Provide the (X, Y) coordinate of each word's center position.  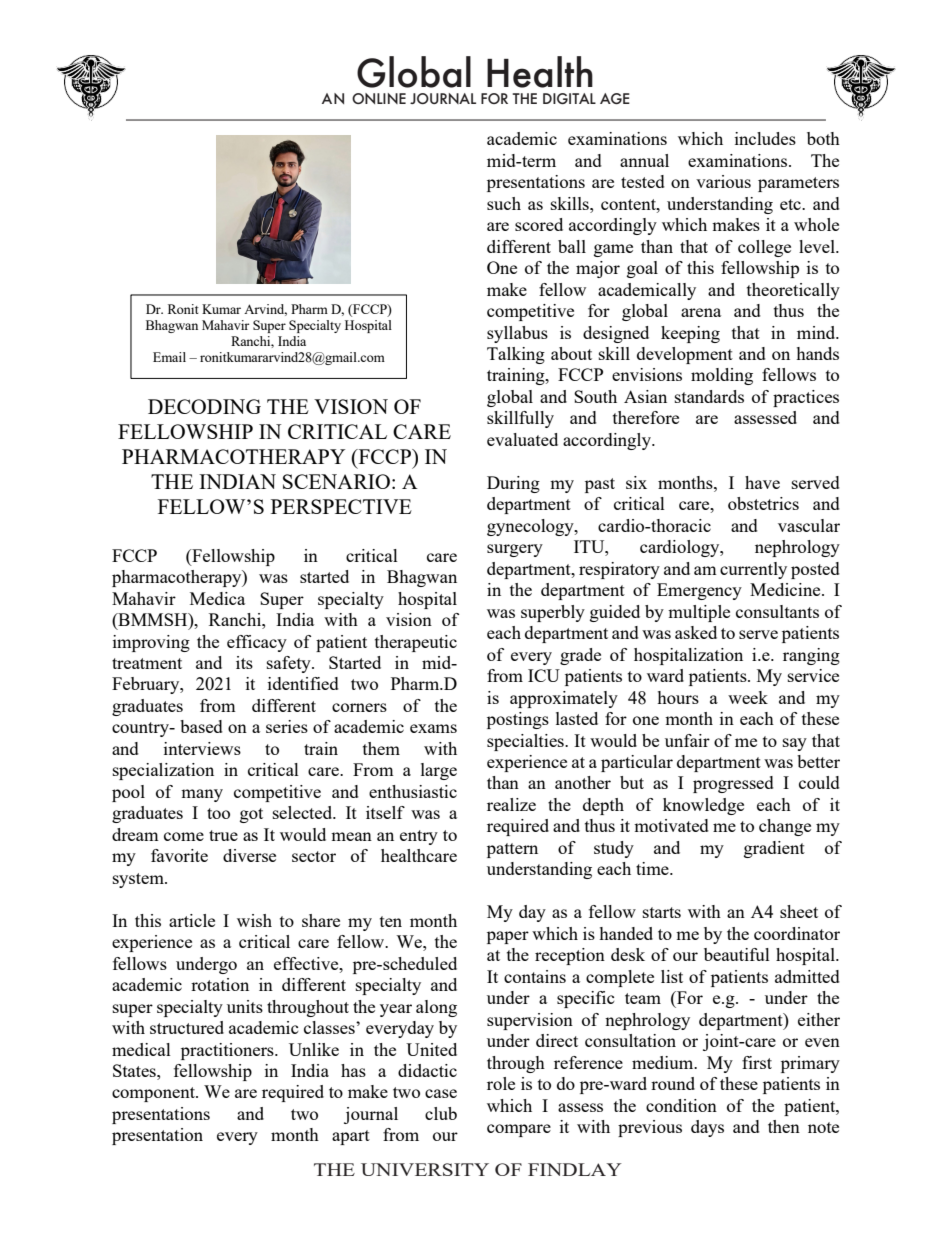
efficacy (257, 643)
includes (765, 138)
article (192, 920)
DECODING (204, 406)
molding (722, 376)
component (154, 1094)
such (504, 203)
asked (696, 632)
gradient (774, 849)
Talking (516, 355)
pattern (512, 850)
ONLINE (379, 98)
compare (519, 1130)
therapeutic (416, 643)
